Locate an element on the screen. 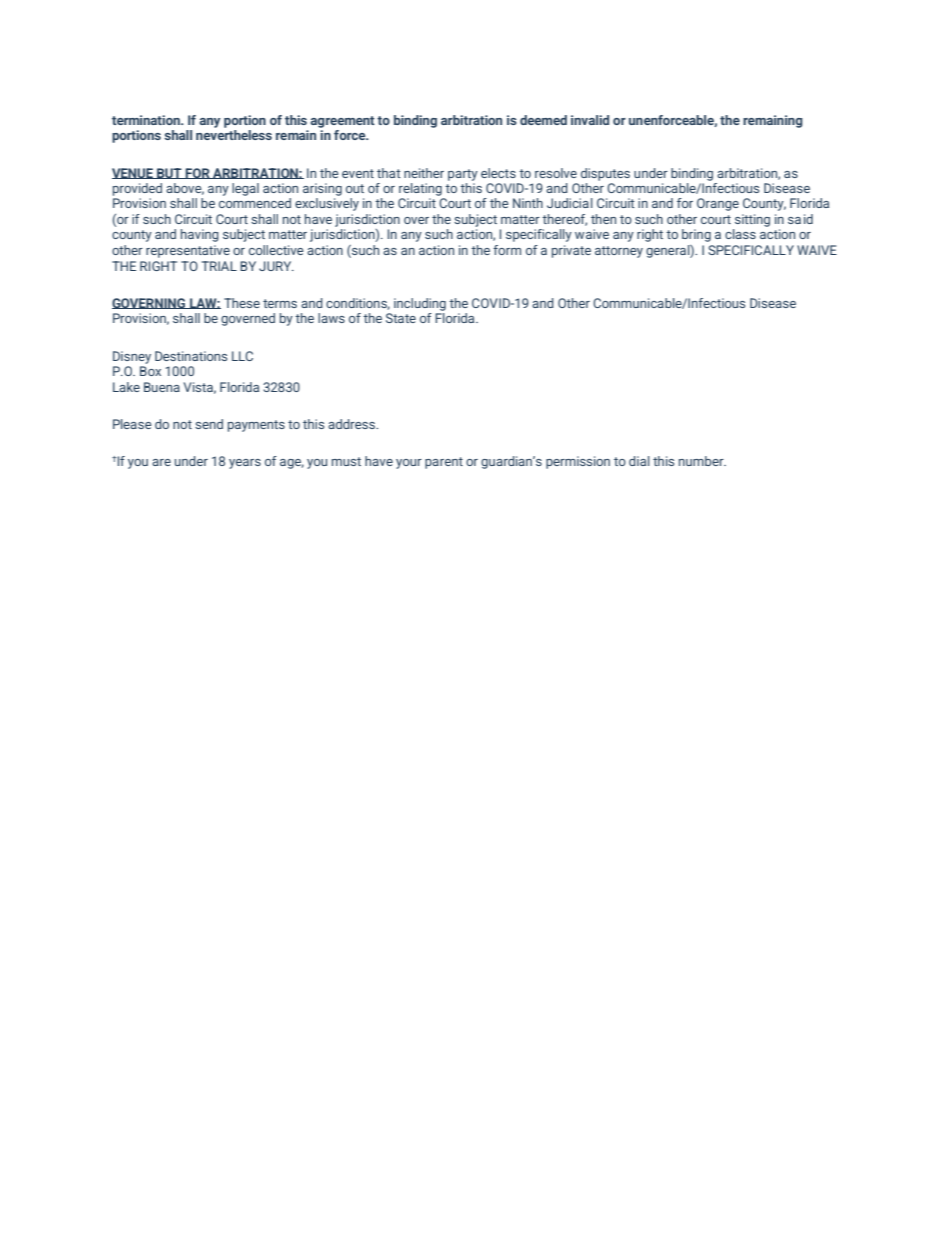 Image resolution: width=952 pixels, height=1233 pixels. address is located at coordinates (353, 424).
